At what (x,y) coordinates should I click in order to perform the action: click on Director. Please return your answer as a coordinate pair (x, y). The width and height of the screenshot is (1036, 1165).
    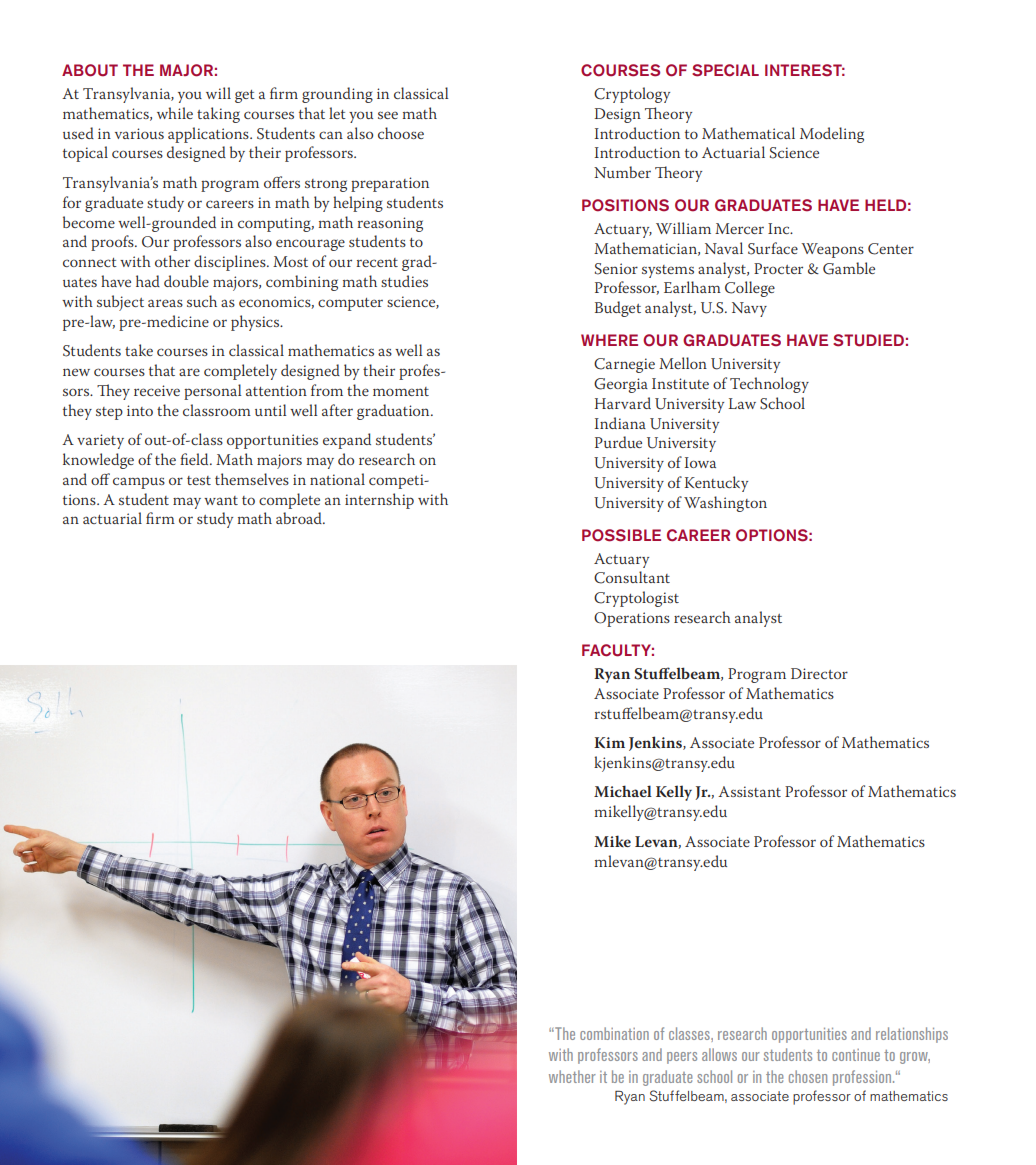
    Looking at the image, I should click on (819, 673).
